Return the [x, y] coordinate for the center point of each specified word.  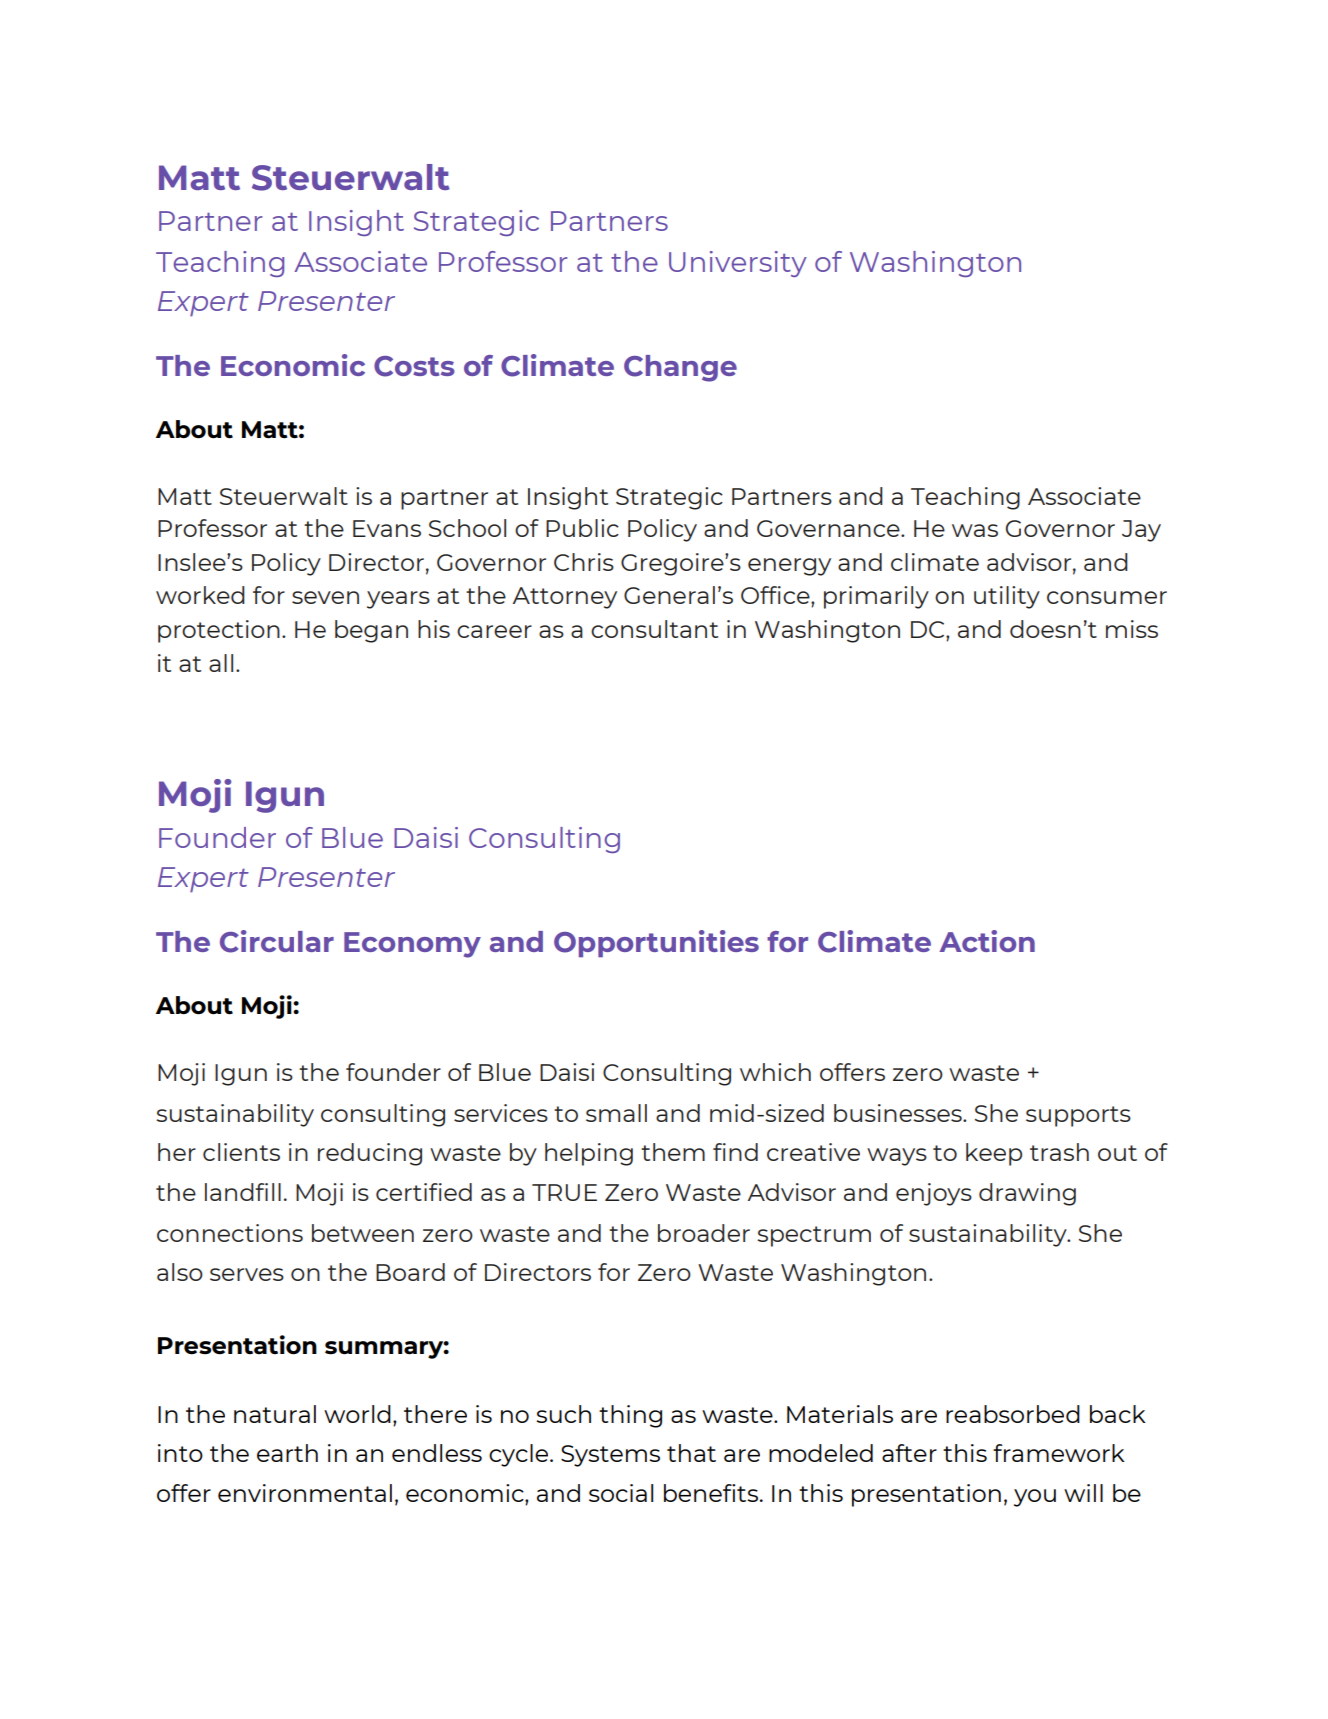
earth [287, 1453]
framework [1059, 1453]
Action [987, 941]
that [691, 1453]
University [738, 264]
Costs [414, 366]
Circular [277, 941]
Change [680, 368]
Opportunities [656, 943]
